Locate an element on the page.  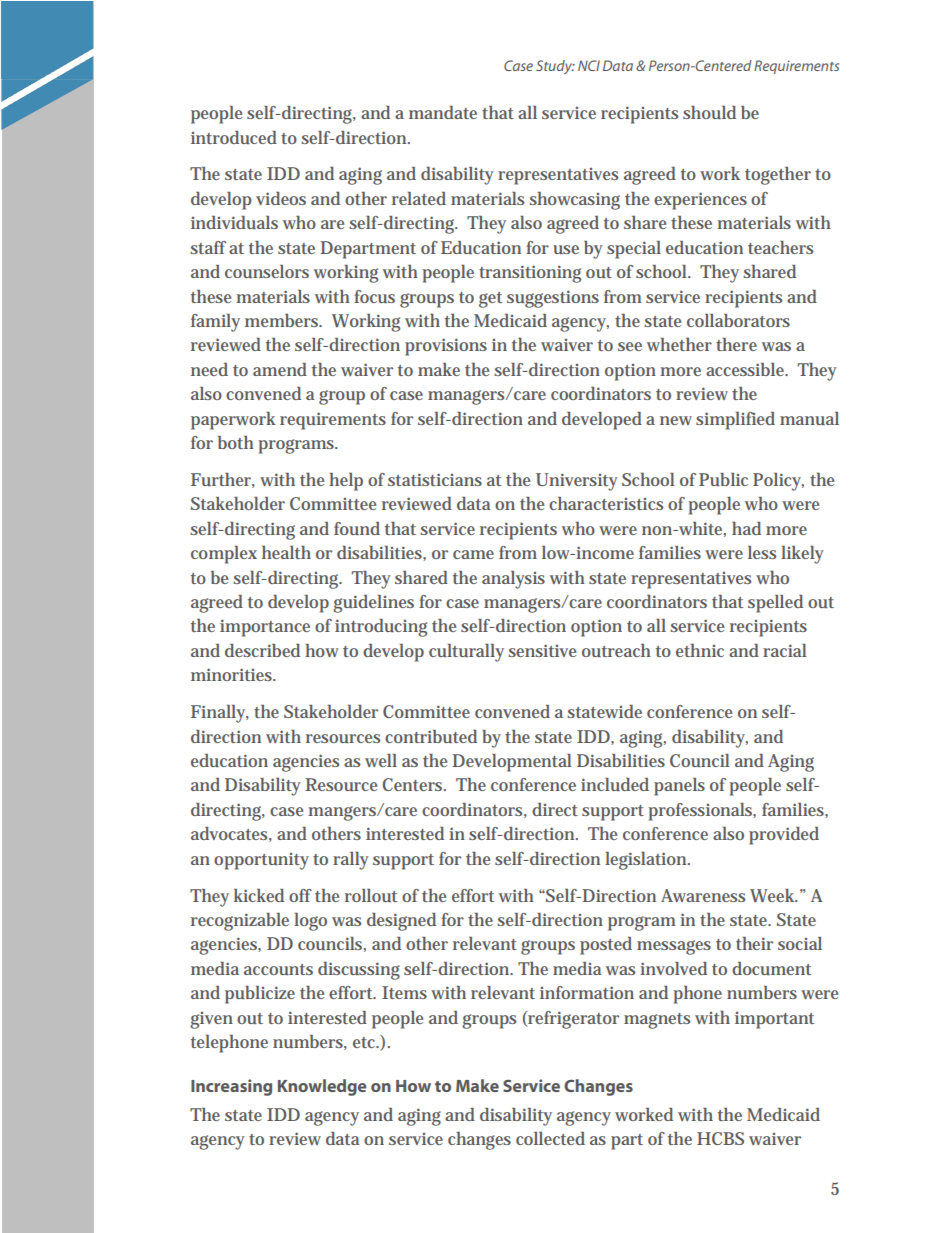
should is located at coordinates (709, 112).
